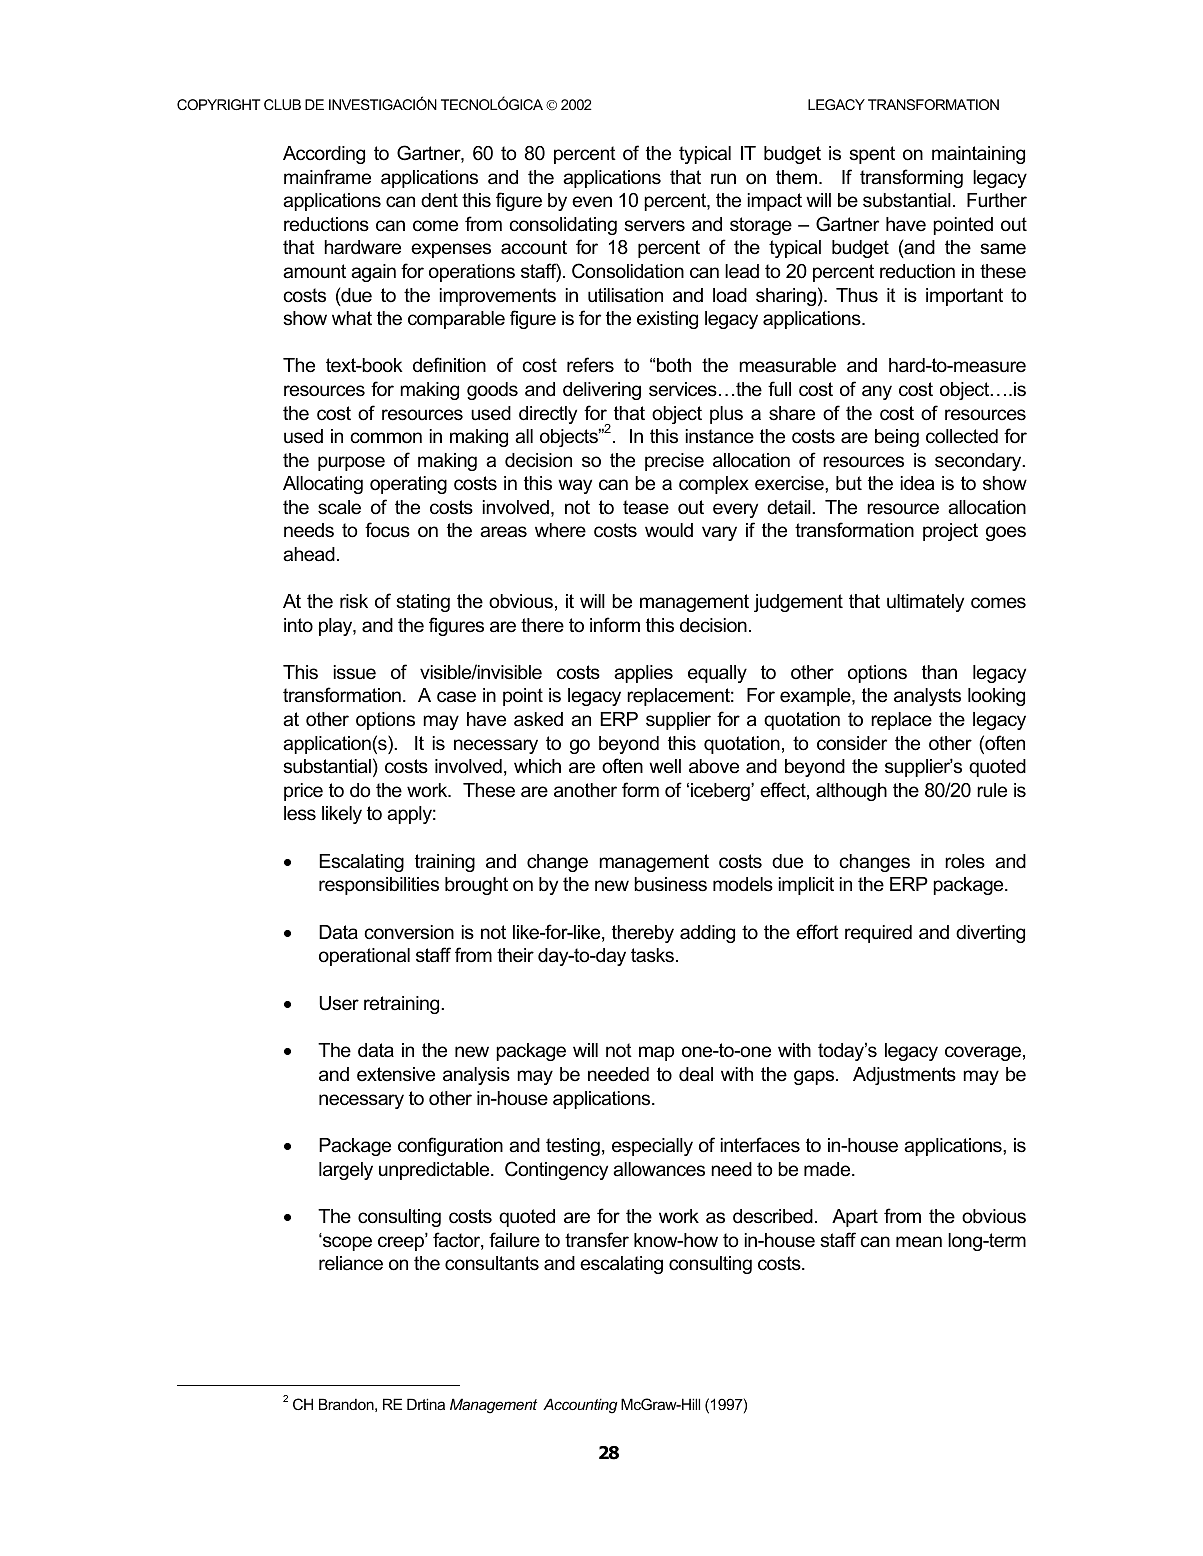 This image has height=1556, width=1203. Describe the element at coordinates (364, 957) in the image. I see `operational` at that location.
